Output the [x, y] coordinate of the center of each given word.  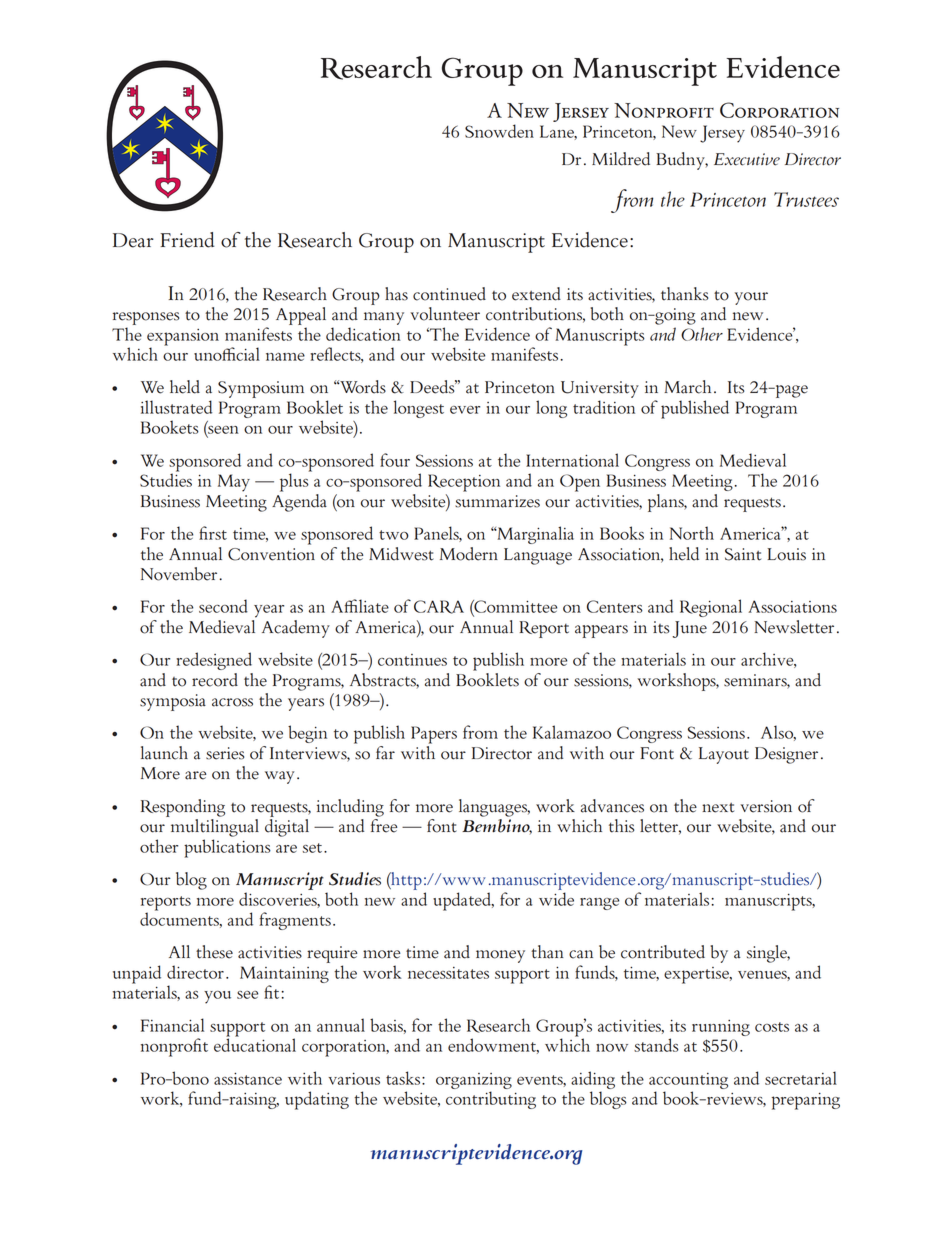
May [234, 483]
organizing [474, 1081]
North [692, 533]
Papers [434, 735]
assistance [248, 1079]
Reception [464, 483]
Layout [724, 755]
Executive [747, 159]
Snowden [499, 131]
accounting [688, 1081]
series [225, 753]
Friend [188, 240]
